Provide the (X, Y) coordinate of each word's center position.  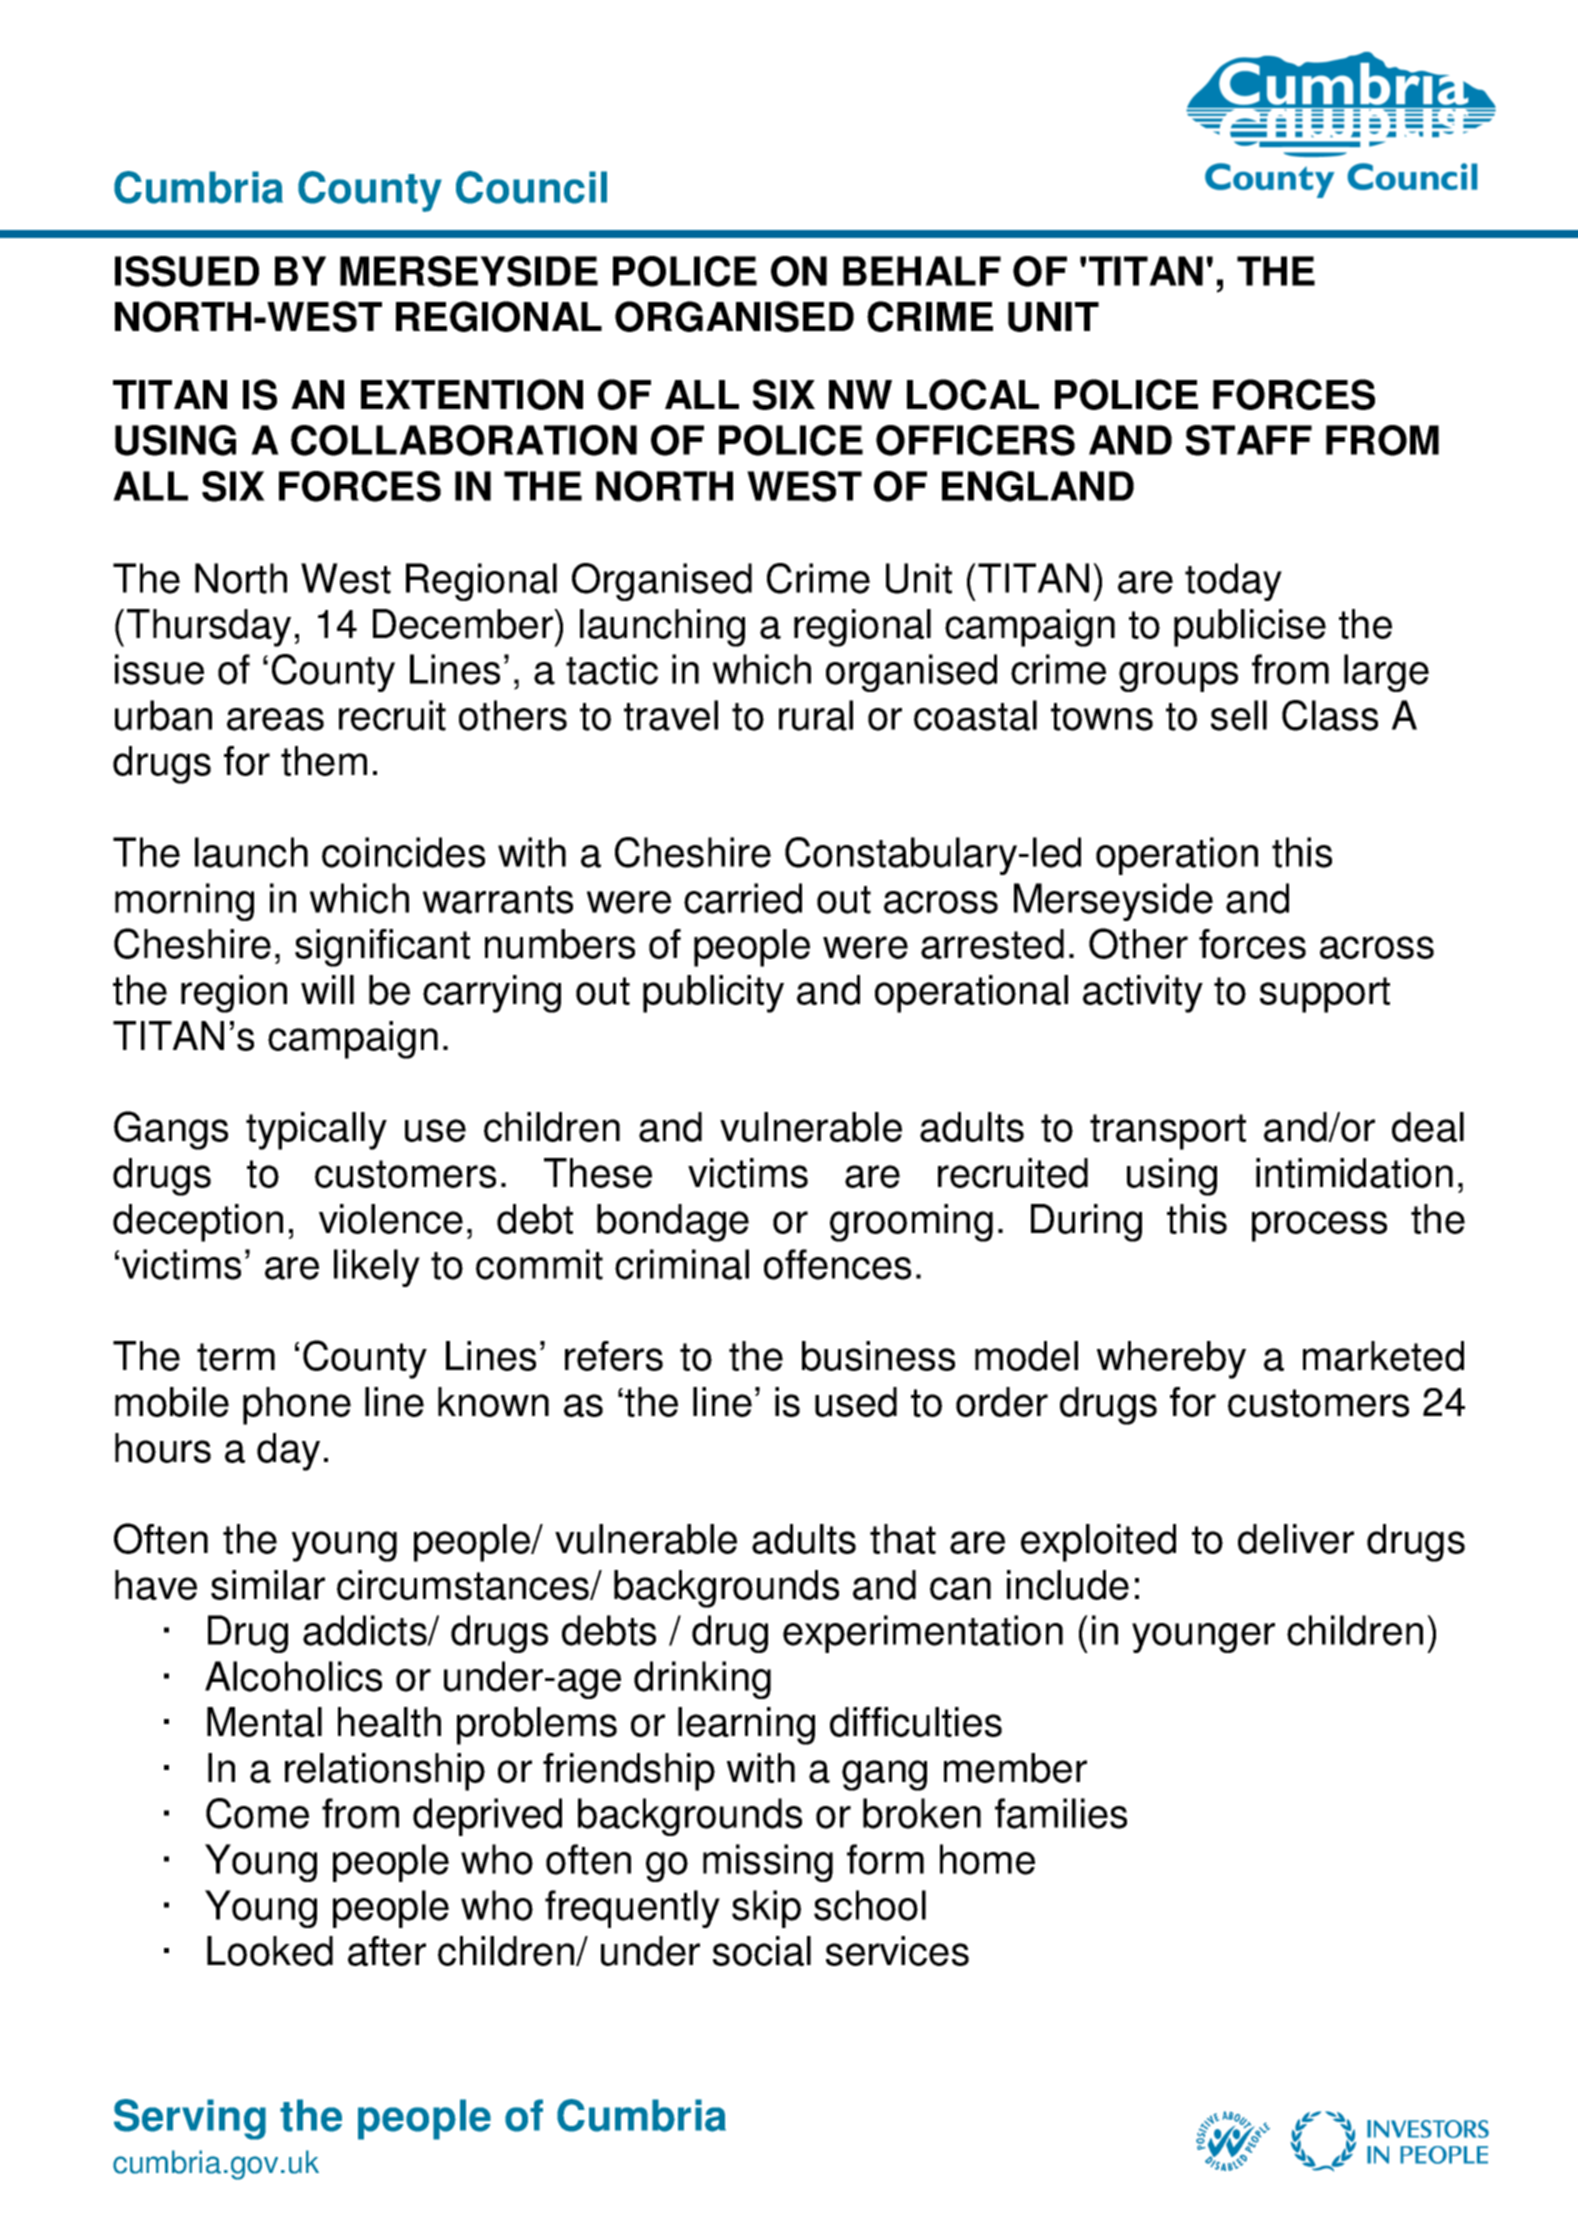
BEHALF (922, 271)
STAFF (1249, 440)
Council (531, 187)
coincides (403, 852)
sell (1239, 715)
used (856, 1402)
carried (743, 898)
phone (297, 1406)
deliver (1296, 1539)
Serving (190, 2119)
